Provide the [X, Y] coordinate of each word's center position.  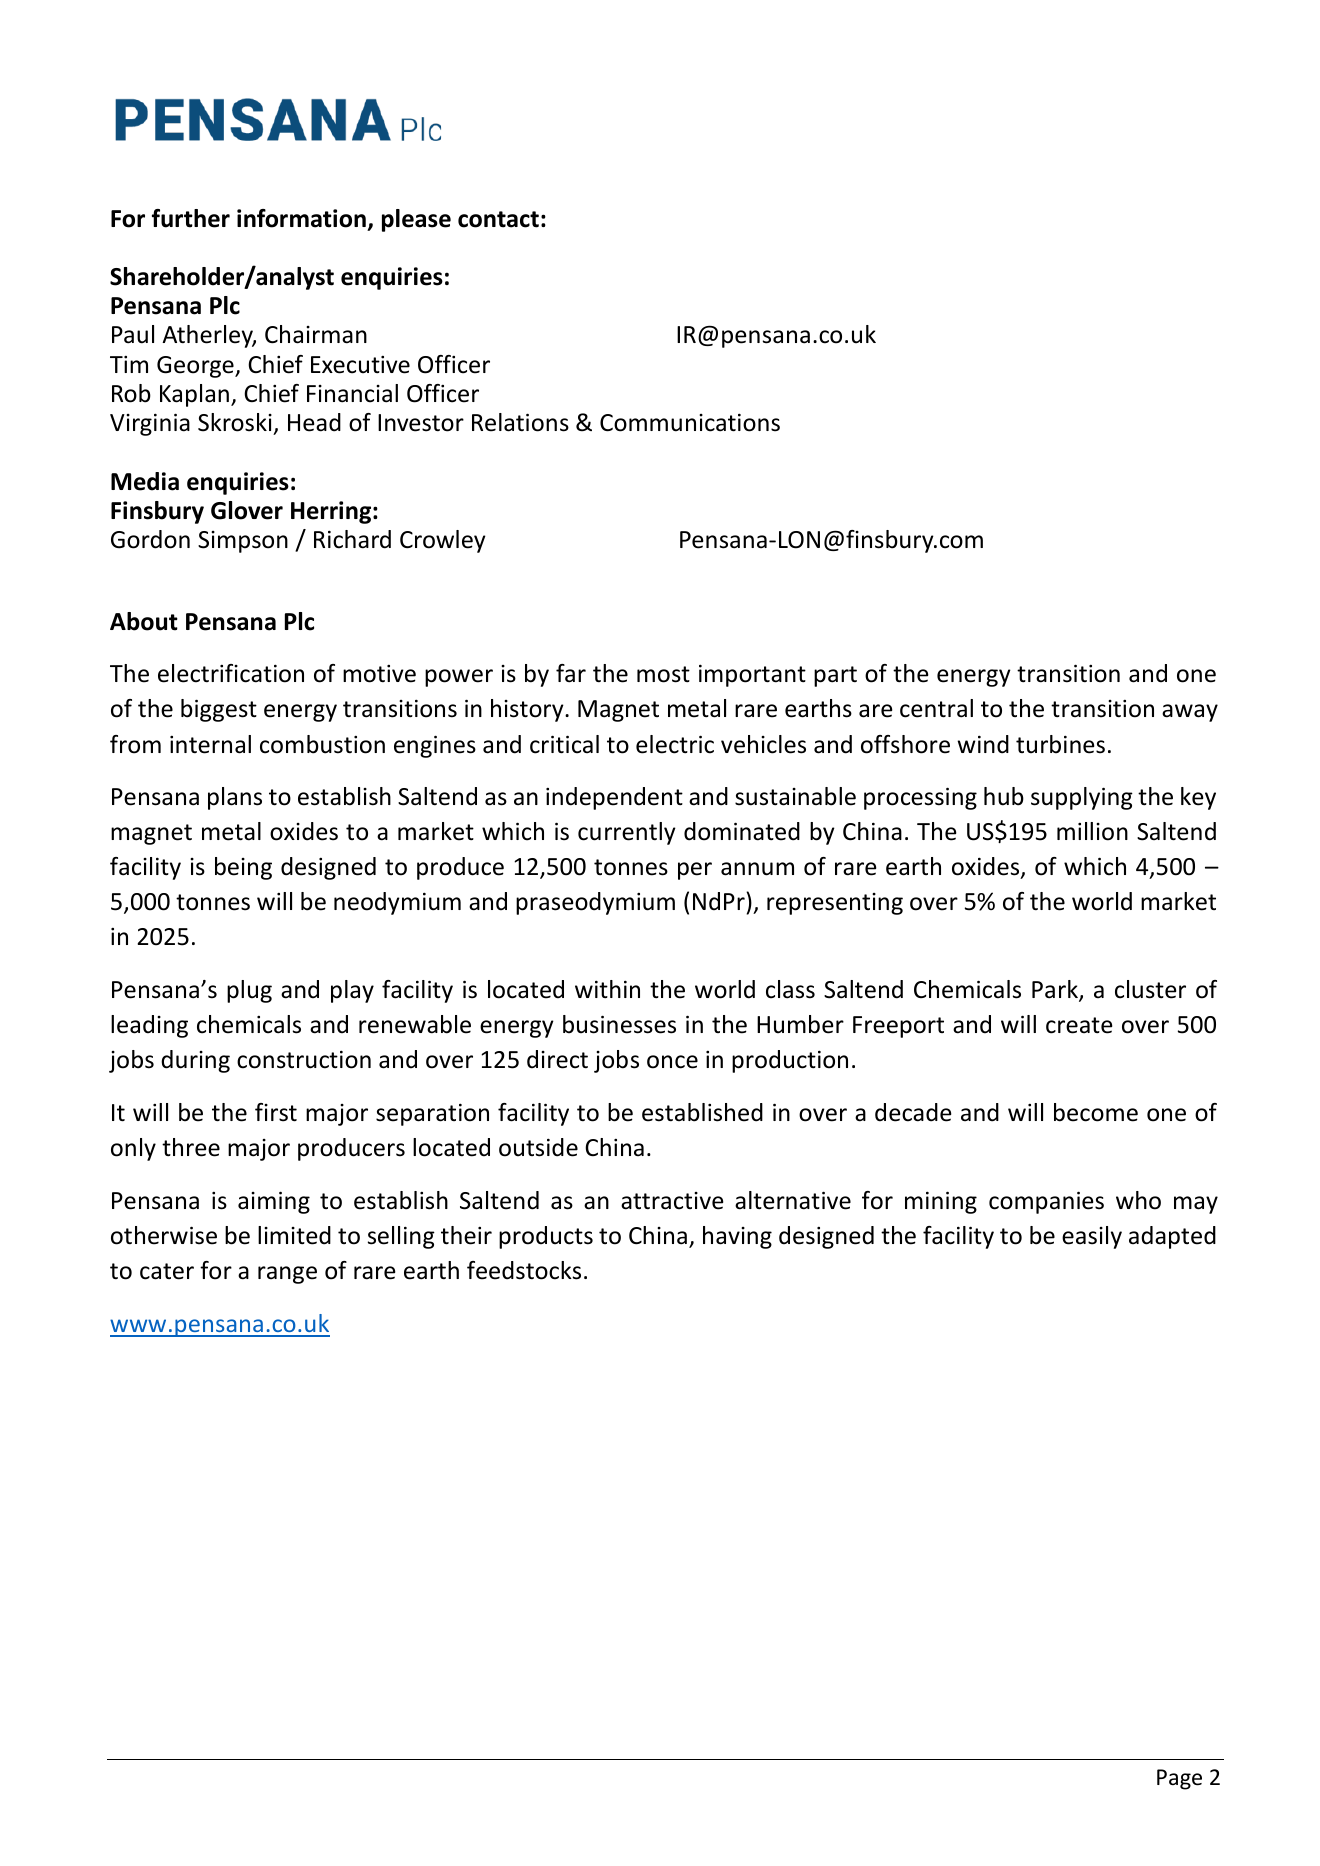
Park [1056, 990]
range [287, 1275]
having [737, 1237]
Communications [690, 422]
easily [1092, 1237]
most [663, 674]
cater [167, 1271]
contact [498, 219]
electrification [231, 673]
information [301, 218]
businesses [619, 1024]
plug [249, 991]
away [1190, 713]
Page [1179, 1779]
